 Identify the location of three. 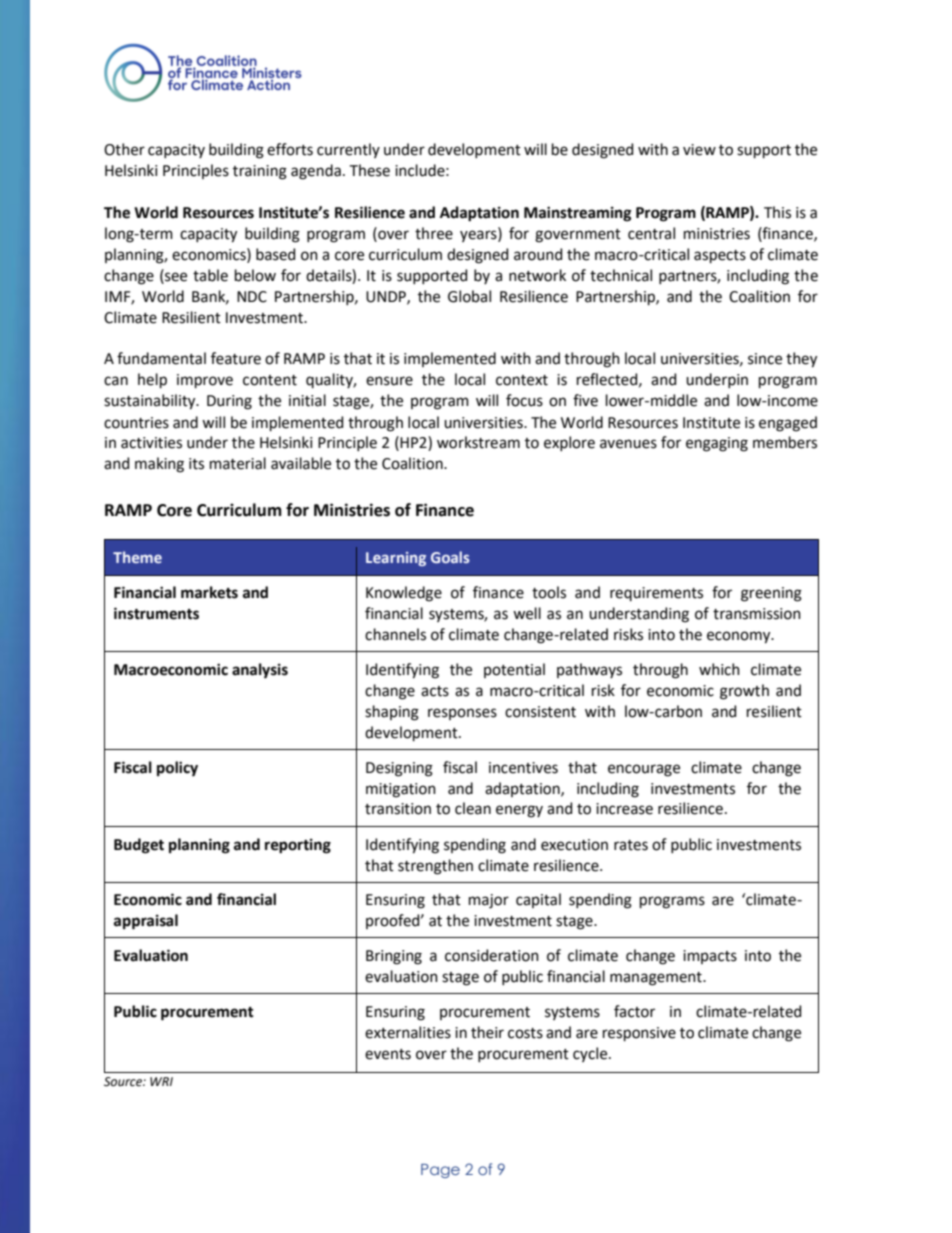
(434, 233).
